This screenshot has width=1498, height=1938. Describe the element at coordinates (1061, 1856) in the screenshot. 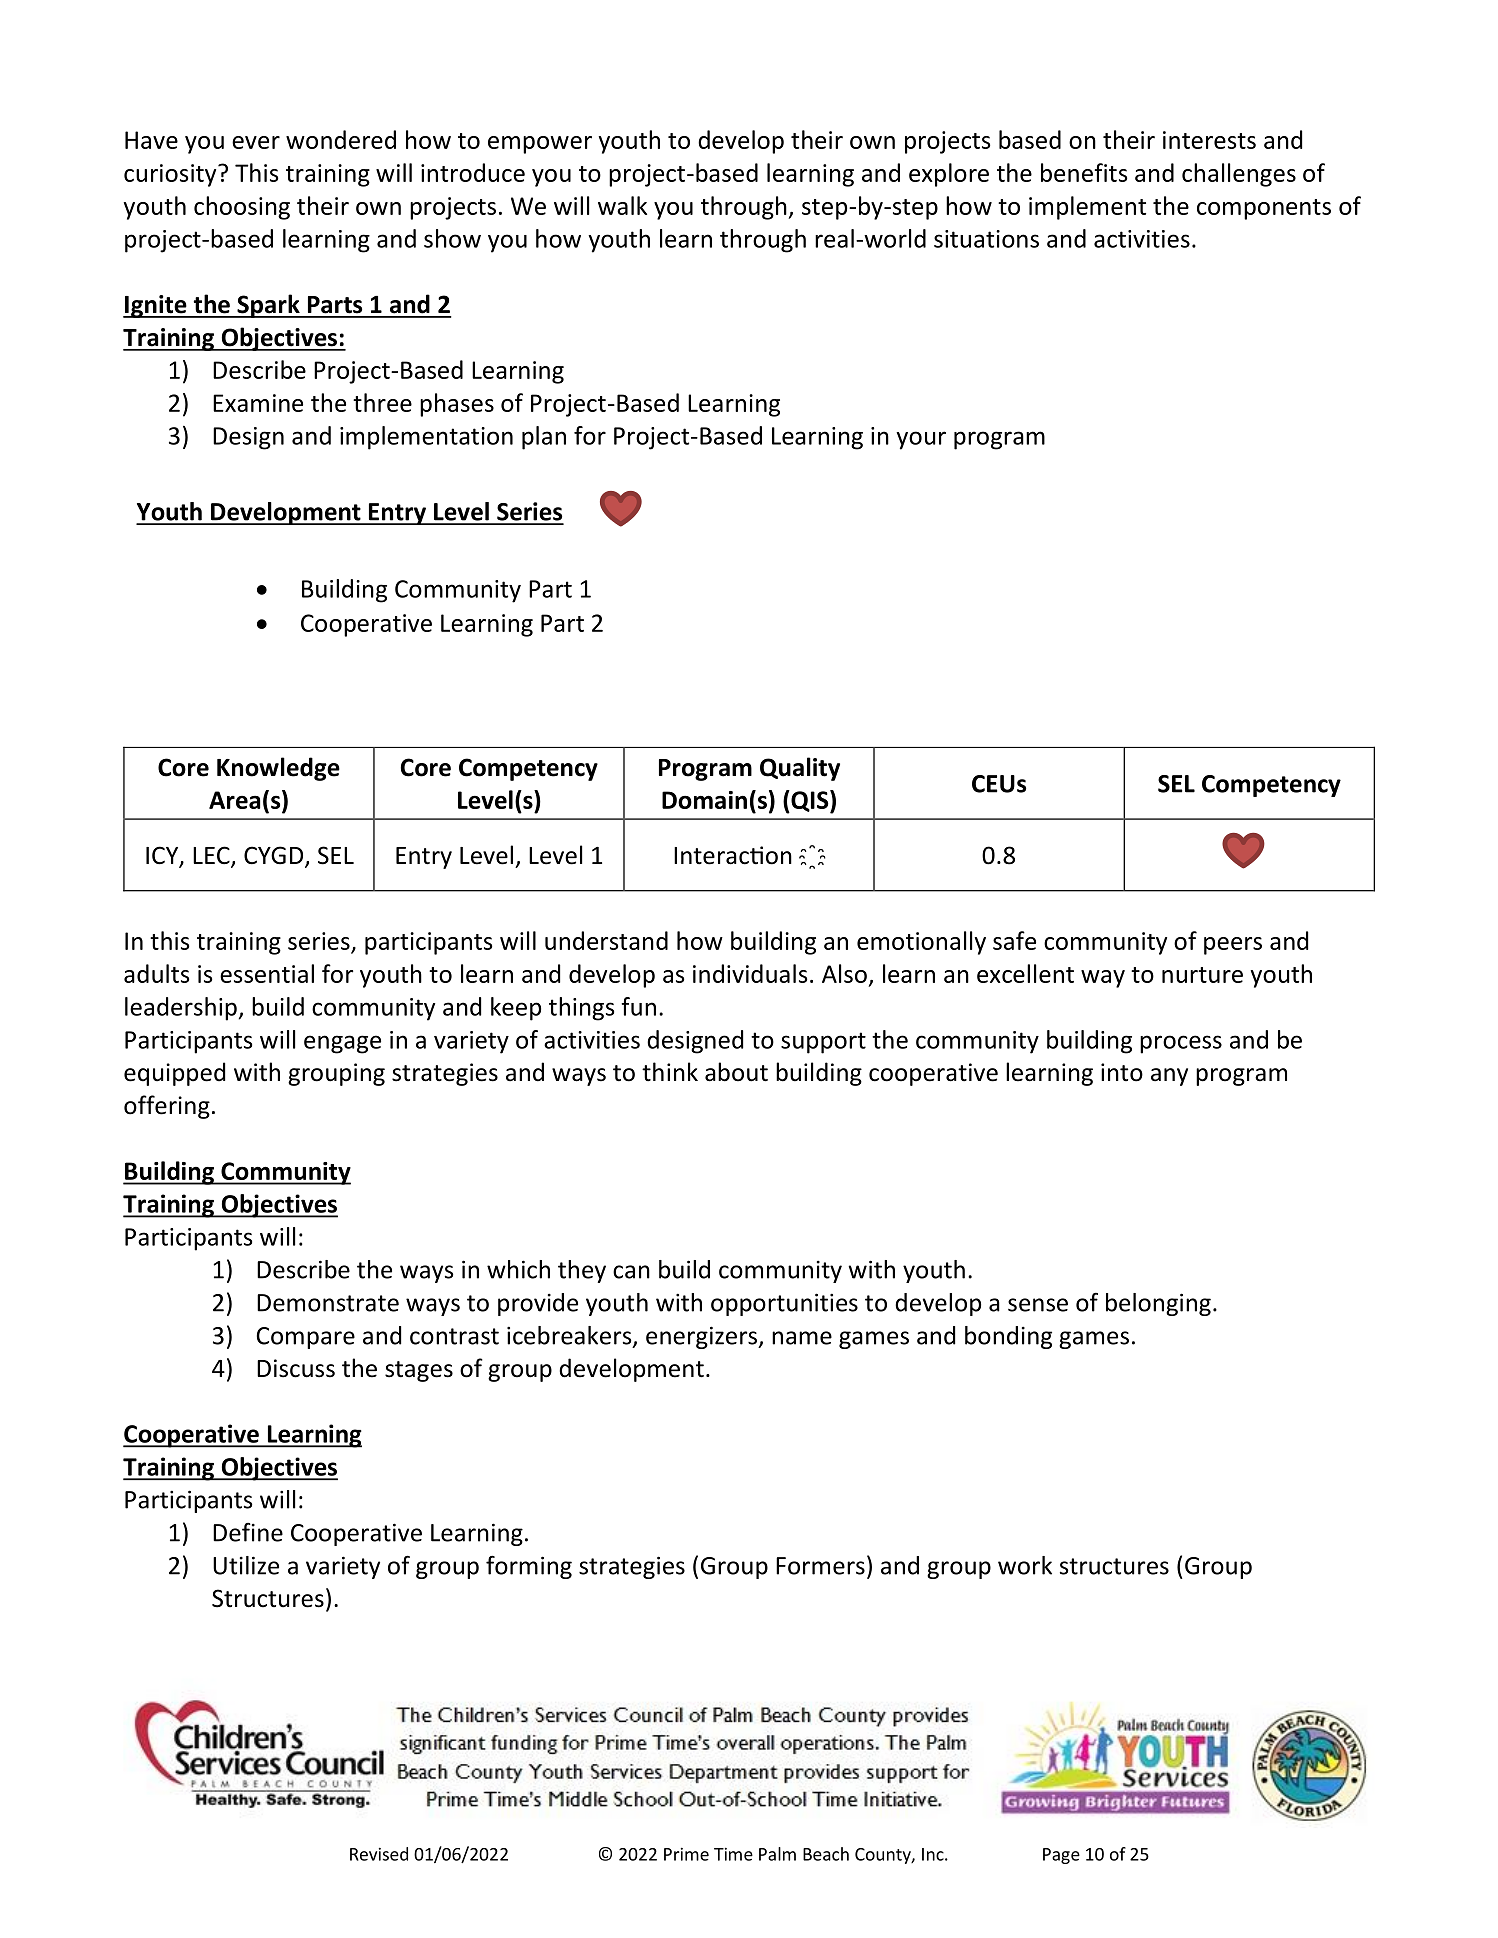

I see `Page` at that location.
